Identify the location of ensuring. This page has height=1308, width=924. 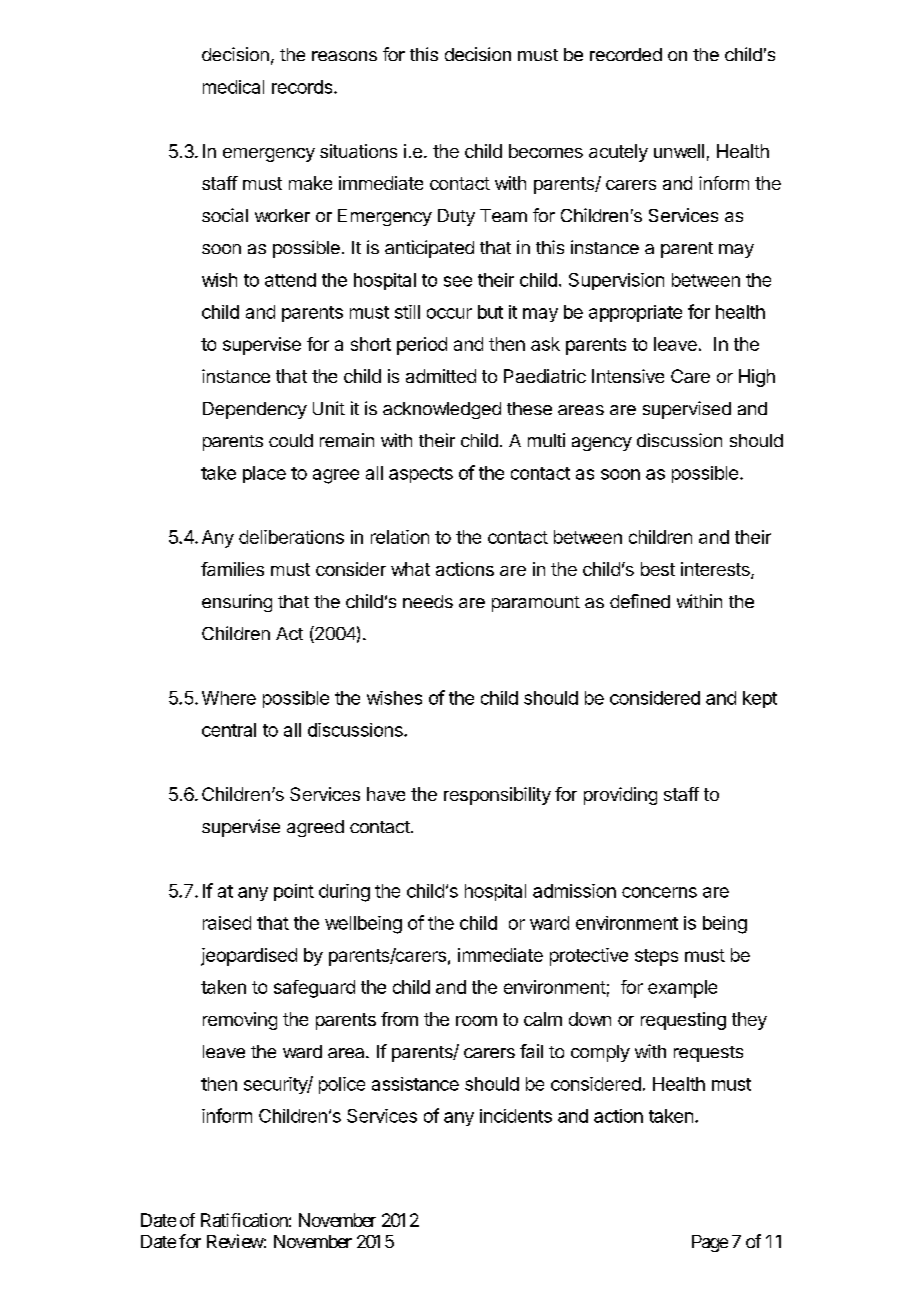
(237, 603).
